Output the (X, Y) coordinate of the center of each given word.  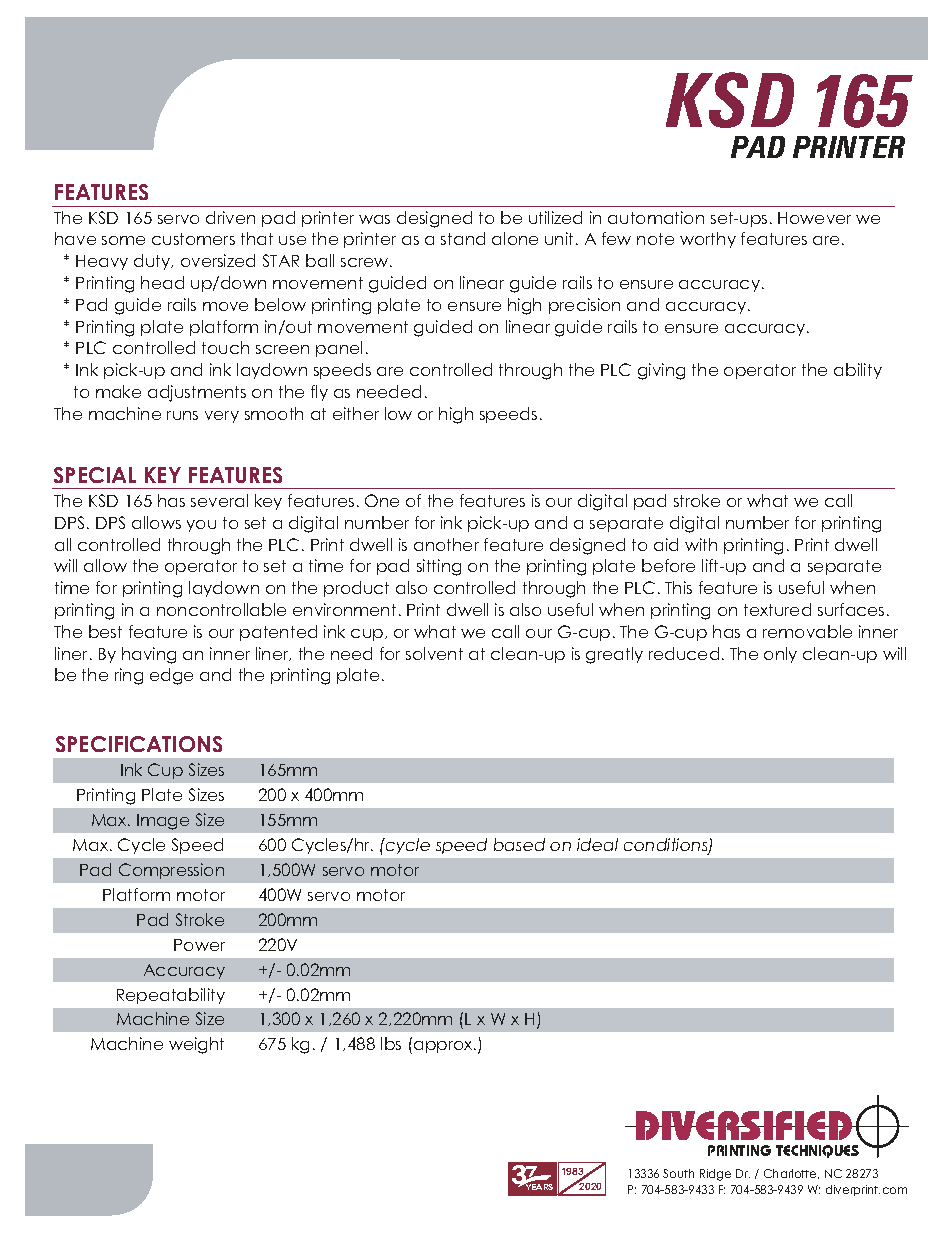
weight (196, 1045)
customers (193, 239)
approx (445, 1047)
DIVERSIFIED (744, 1125)
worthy (708, 240)
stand (463, 238)
